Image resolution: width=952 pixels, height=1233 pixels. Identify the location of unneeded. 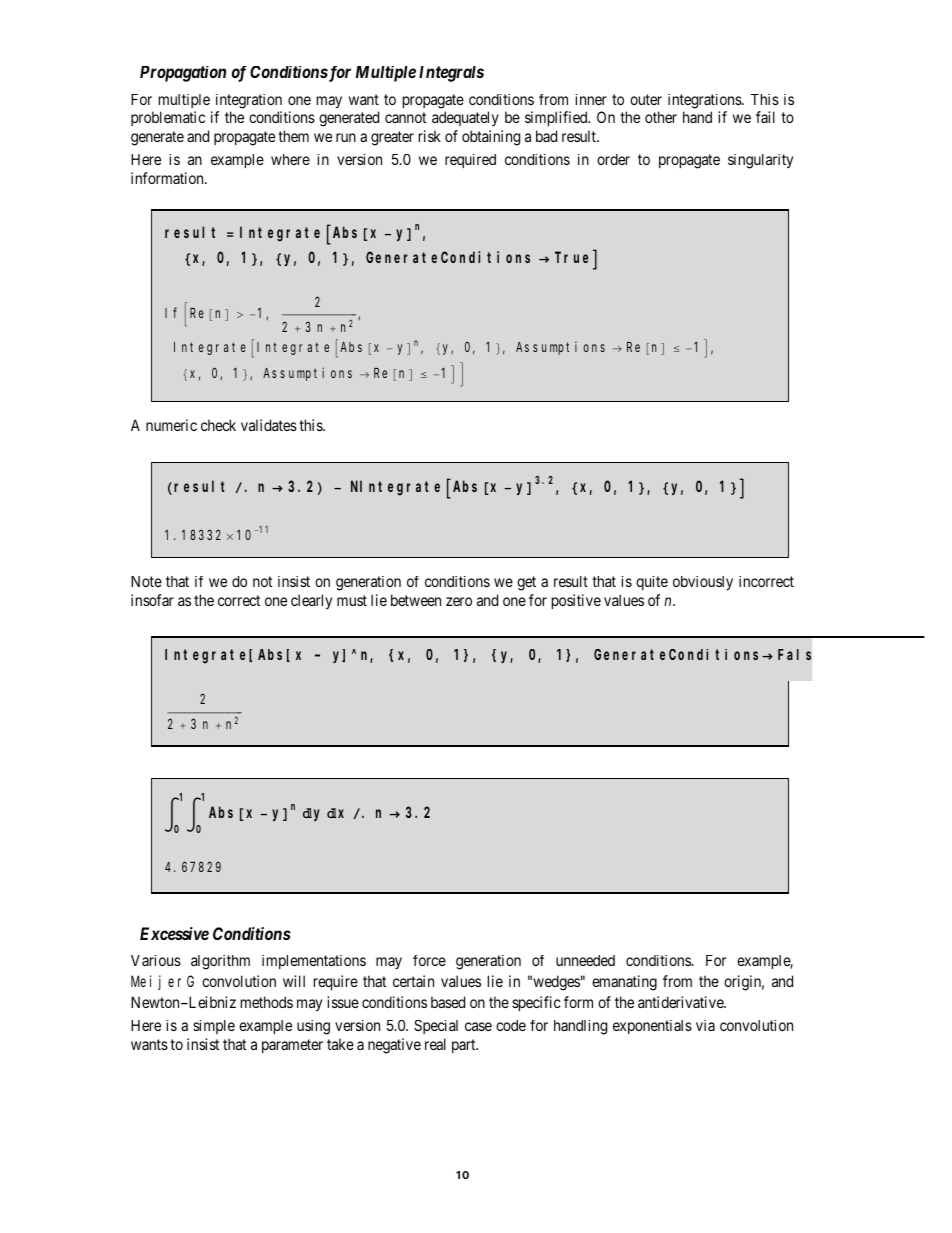
(585, 960).
